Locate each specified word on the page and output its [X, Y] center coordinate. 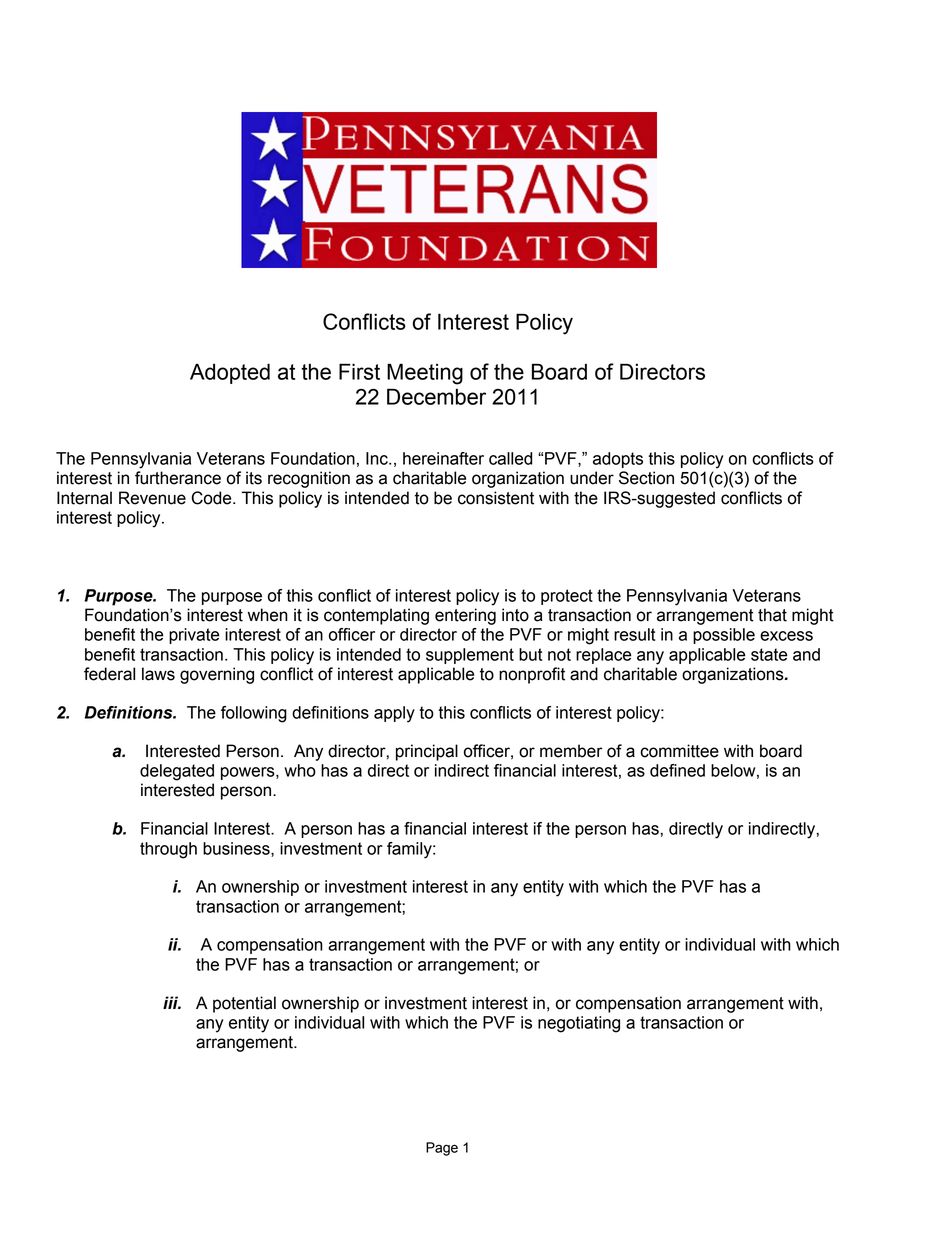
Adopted [230, 373]
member [571, 751]
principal [427, 752]
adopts [618, 460]
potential [244, 1004]
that [772, 615]
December [436, 396]
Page [442, 1149]
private [194, 636]
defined [677, 770]
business [237, 849]
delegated [177, 772]
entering [465, 616]
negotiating [579, 1024]
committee [679, 751]
